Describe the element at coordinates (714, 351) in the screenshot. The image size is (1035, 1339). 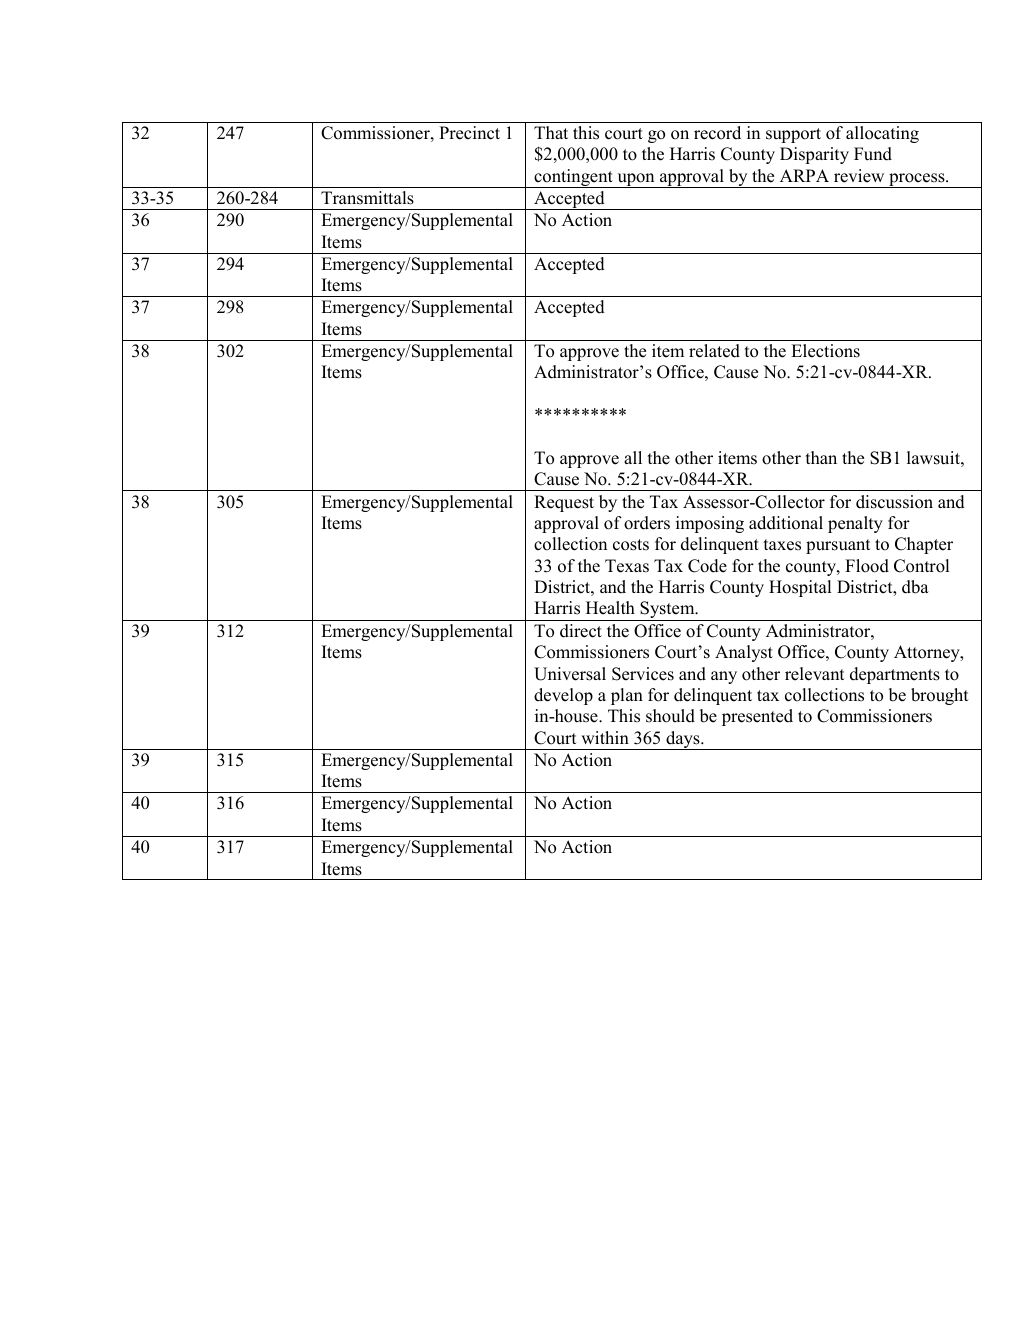
I see `related` at that location.
